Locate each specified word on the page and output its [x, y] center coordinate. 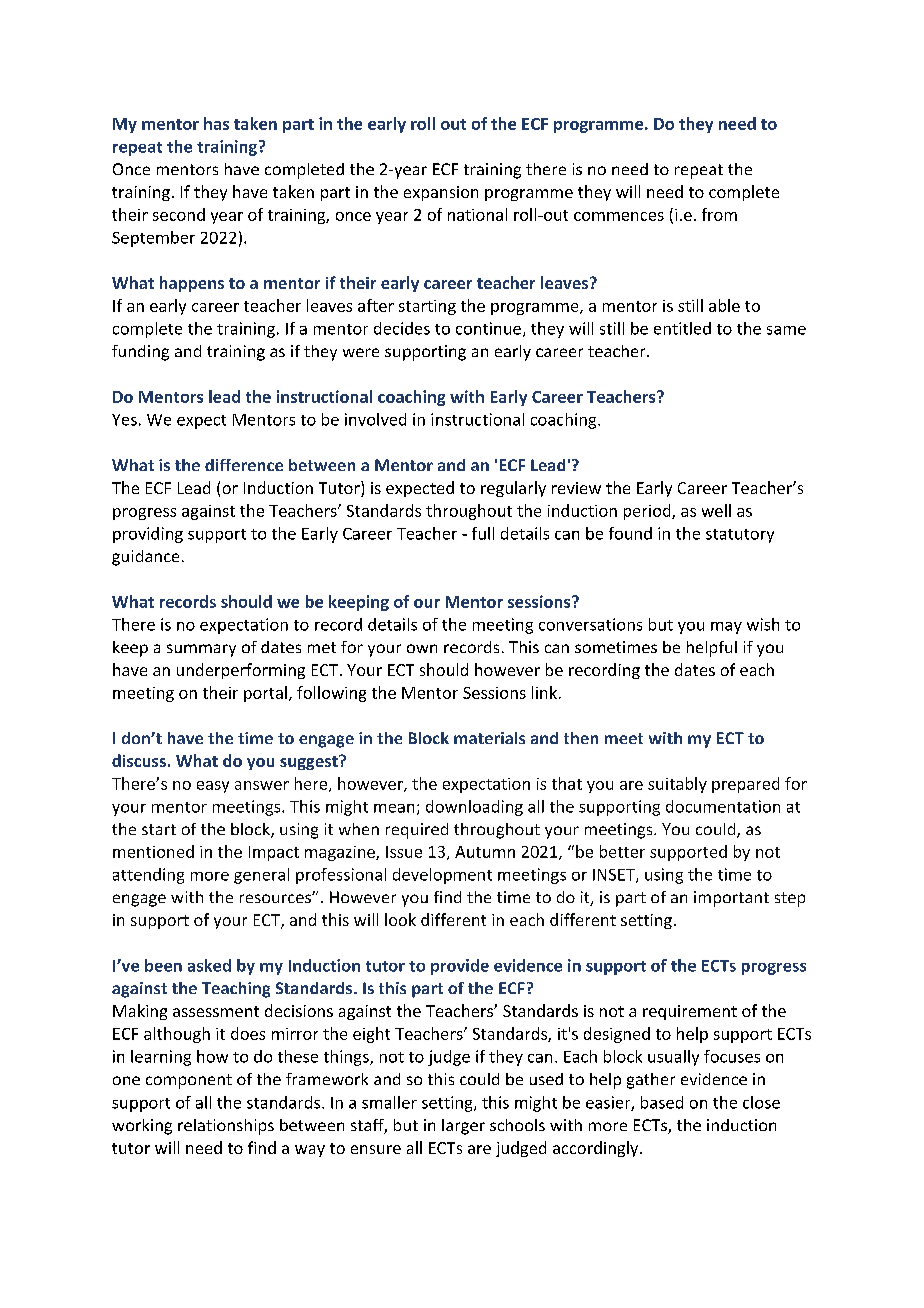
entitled [682, 328]
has [216, 123]
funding [140, 353]
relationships [226, 1127]
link [544, 692]
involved [375, 419]
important [731, 899]
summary [201, 650]
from [719, 214]
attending [148, 876]
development [442, 876]
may [726, 628]
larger [463, 1127]
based [662, 1102]
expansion [441, 193]
